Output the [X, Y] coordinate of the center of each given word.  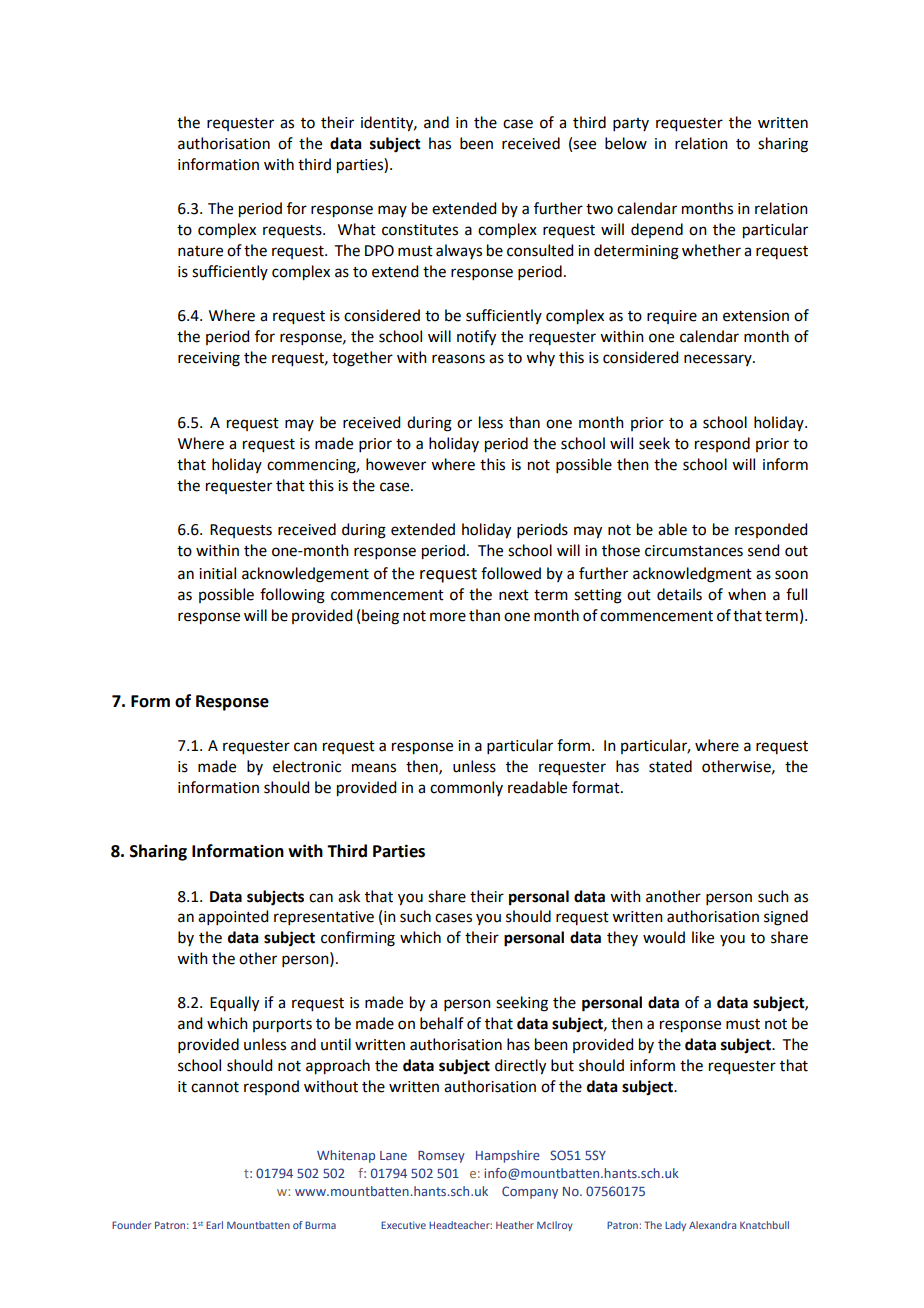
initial [217, 573]
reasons [458, 359]
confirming [358, 939]
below [626, 143]
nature [200, 251]
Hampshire [508, 1156]
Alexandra [712, 1225]
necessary [719, 360]
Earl [214, 1225]
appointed [233, 917]
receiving [209, 359]
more [448, 617]
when [747, 594]
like [703, 937]
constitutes [420, 230]
